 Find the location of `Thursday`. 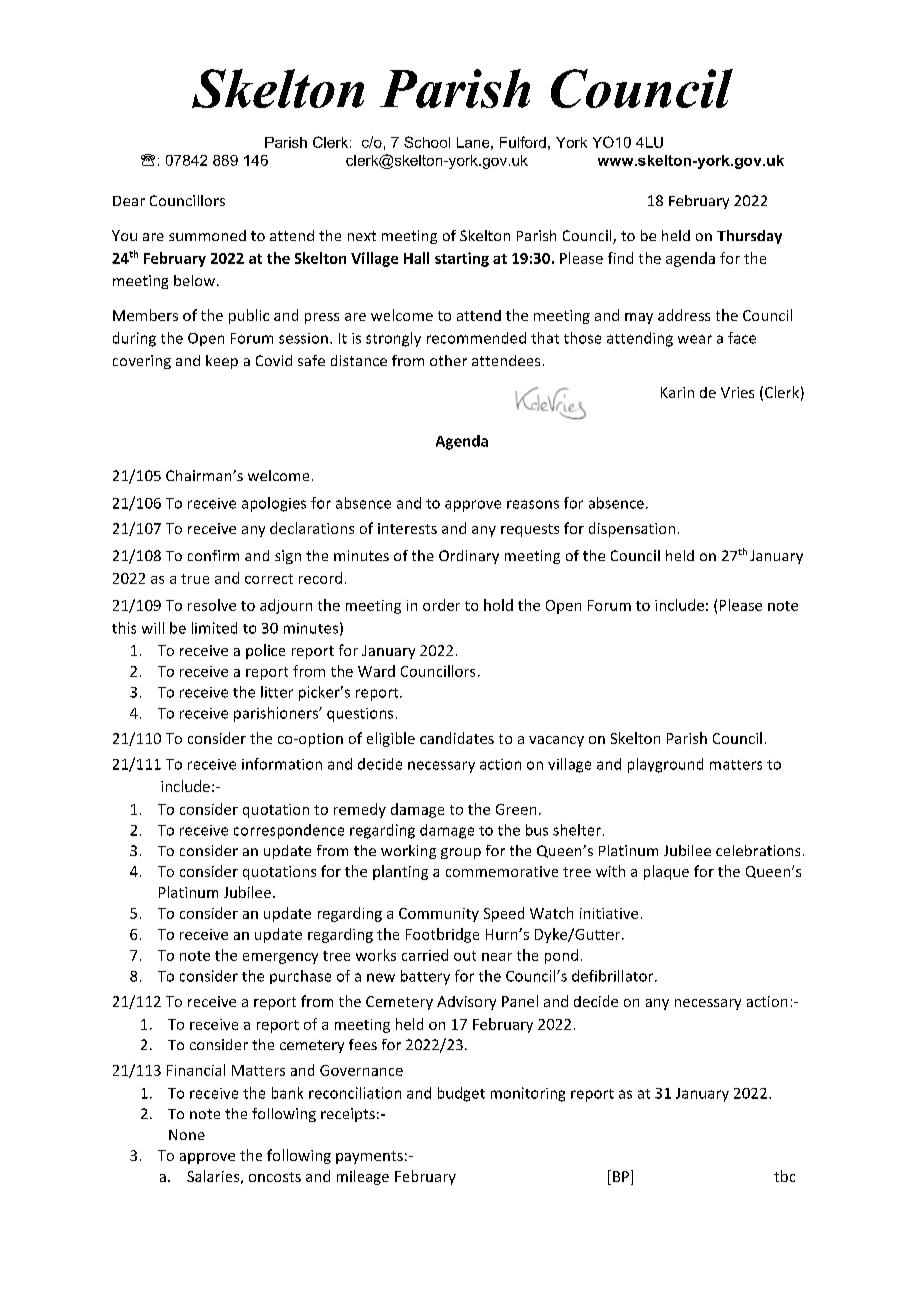

Thursday is located at coordinates (749, 237).
